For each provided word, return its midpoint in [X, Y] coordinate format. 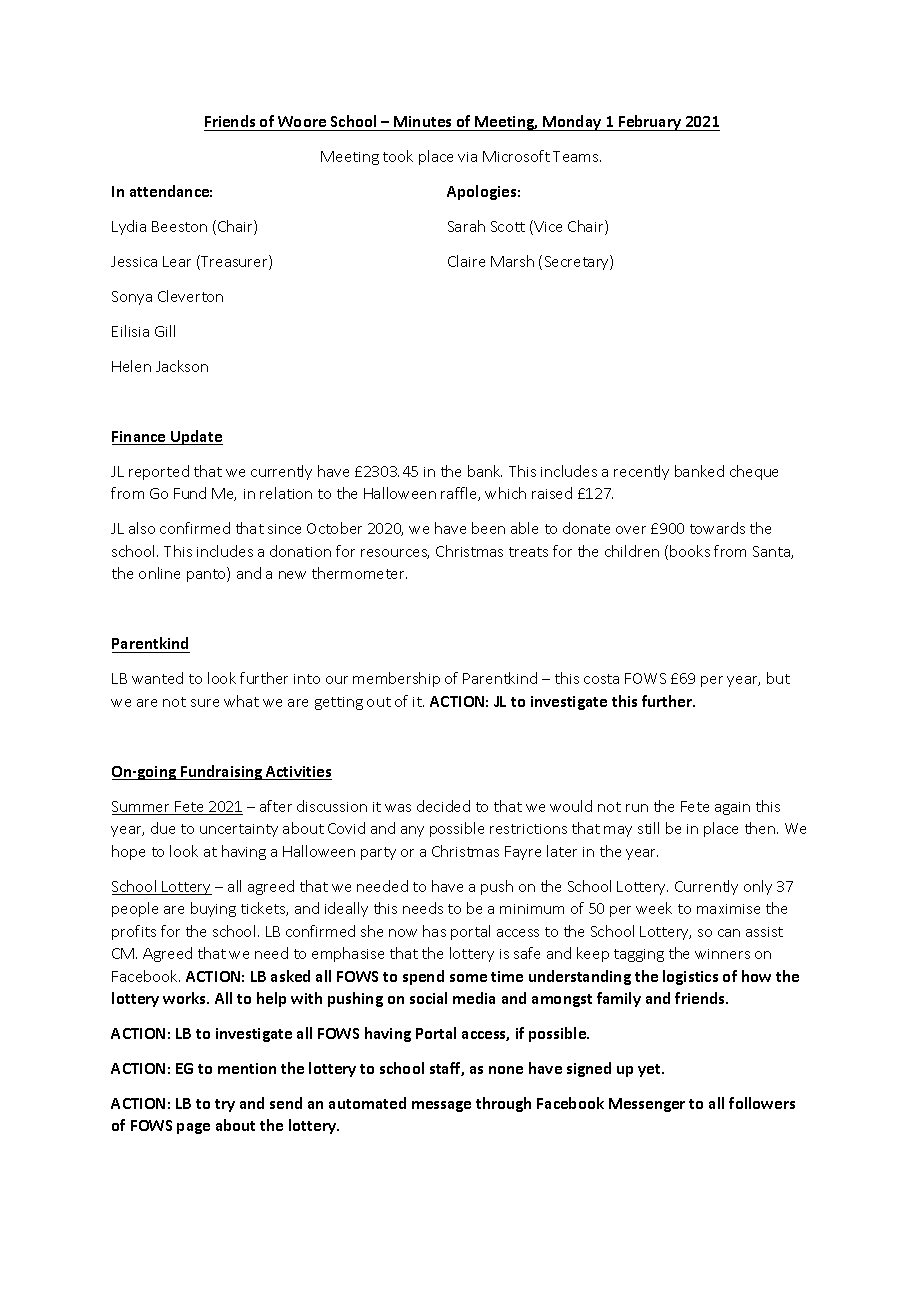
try [225, 1105]
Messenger [647, 1105]
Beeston [179, 226]
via [467, 157]
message [441, 1106]
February [650, 123]
